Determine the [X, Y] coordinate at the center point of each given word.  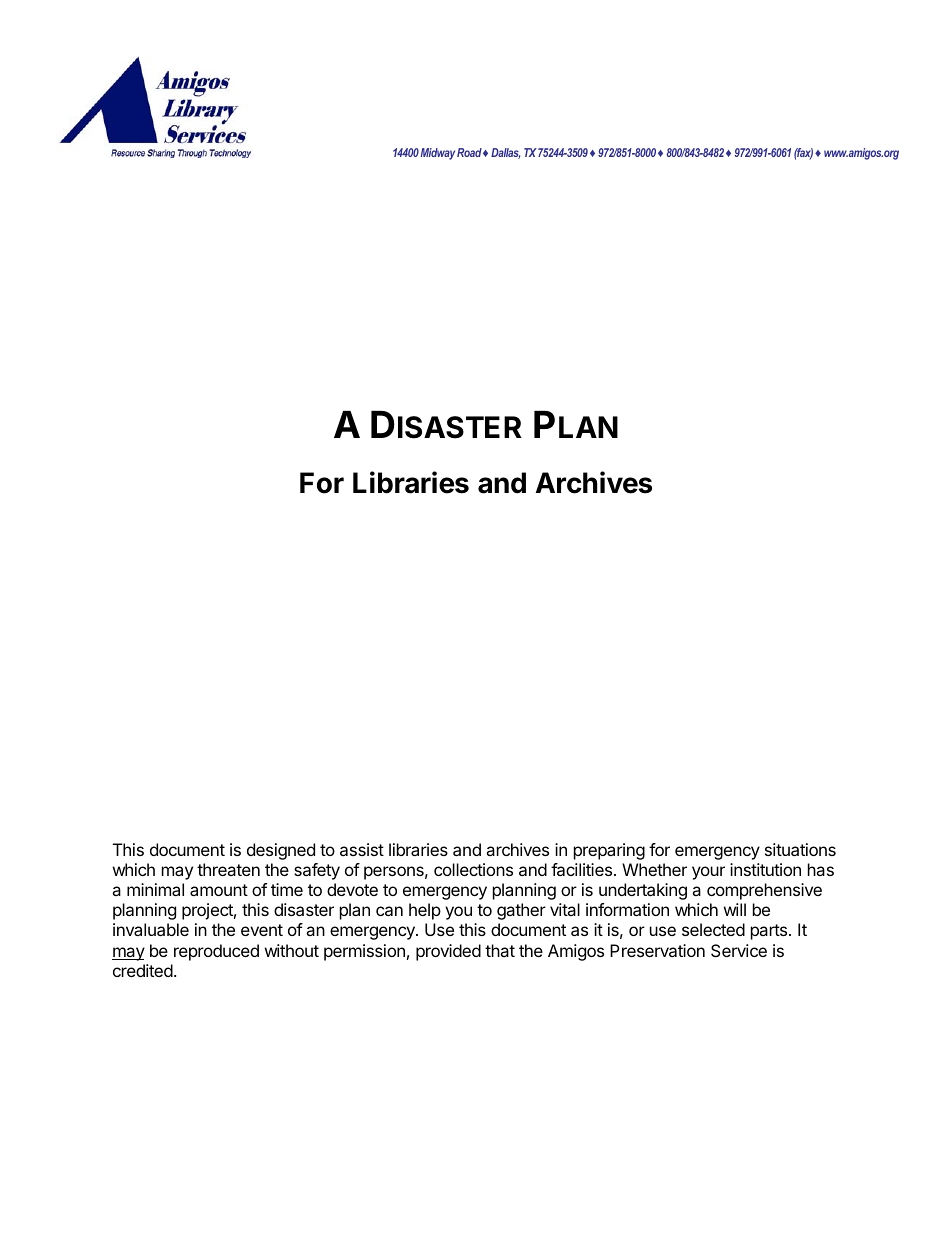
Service [739, 950]
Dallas [505, 153]
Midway [438, 154]
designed [281, 851]
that [500, 950]
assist [362, 849]
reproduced [216, 952]
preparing [609, 851]
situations [800, 849]
